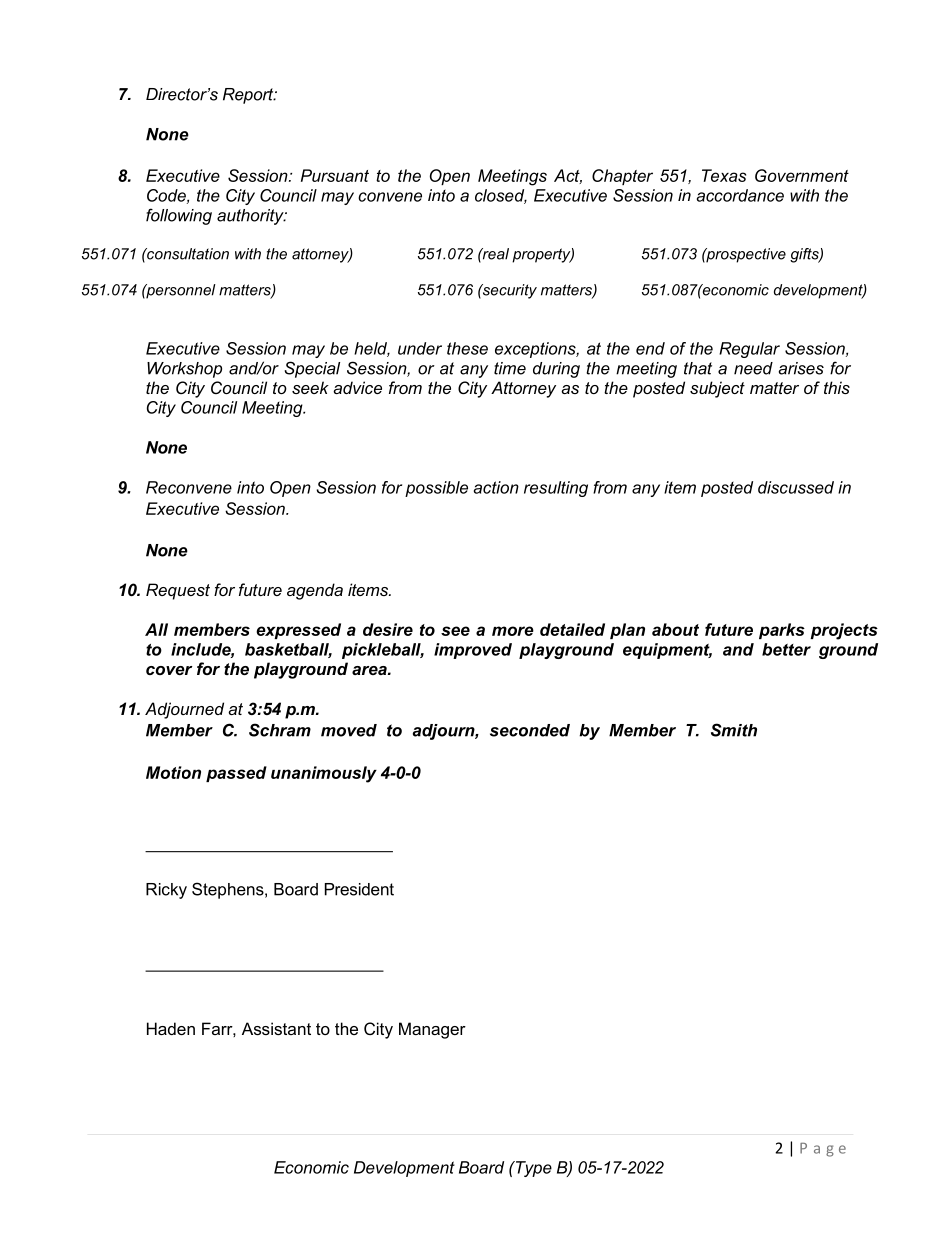  What do you see at coordinates (530, 730) in the screenshot?
I see `seconded` at bounding box center [530, 730].
